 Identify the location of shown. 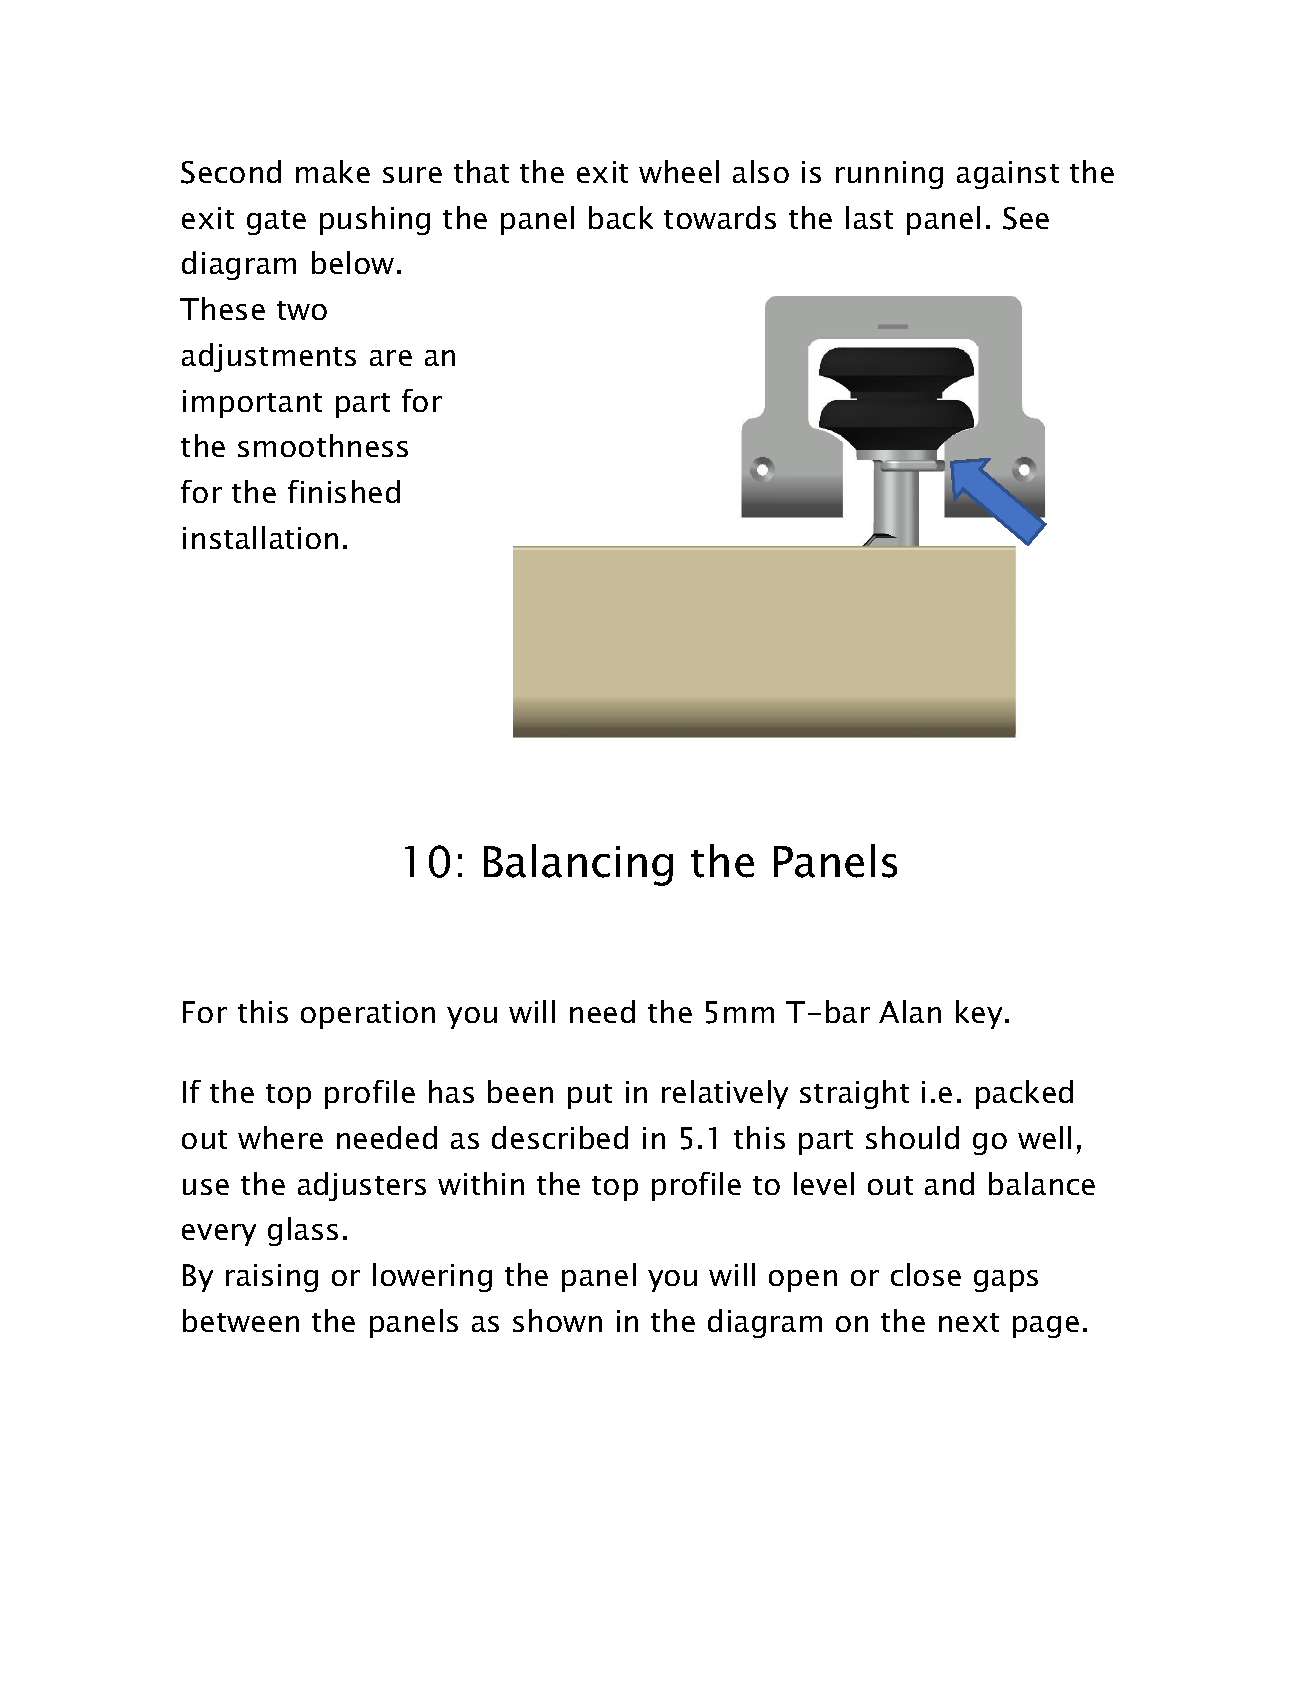
(557, 1320).
